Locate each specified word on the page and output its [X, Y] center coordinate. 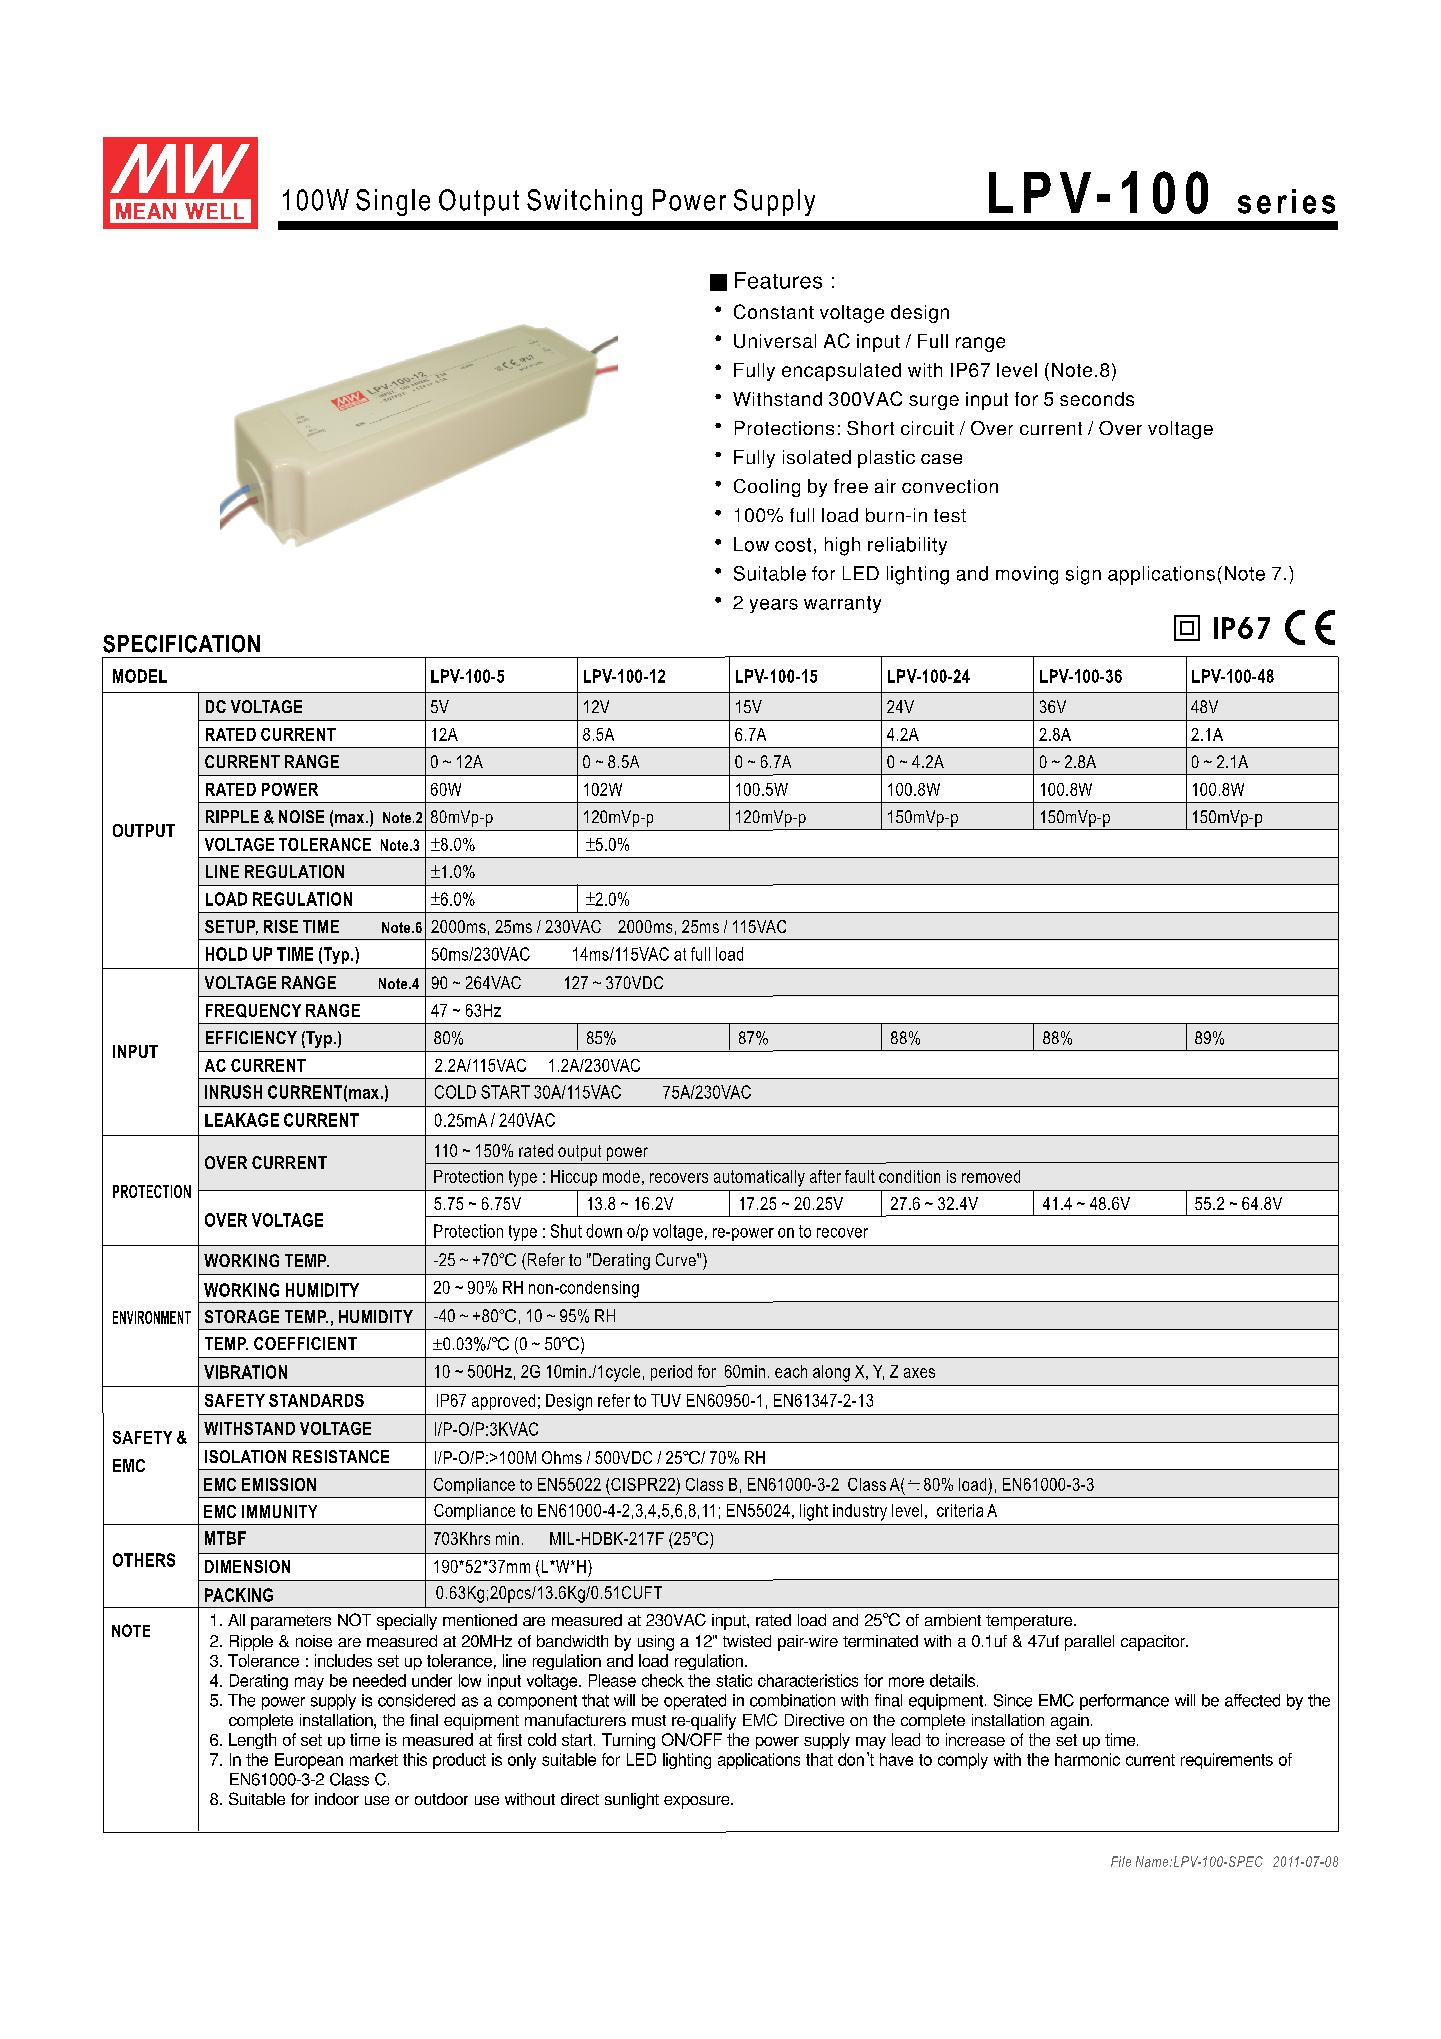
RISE [281, 926]
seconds [1097, 399]
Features [778, 280]
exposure [698, 1802]
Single [393, 202]
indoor [337, 1799]
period [671, 1373]
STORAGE [242, 1316]
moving [1027, 575]
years [774, 606]
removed [991, 1176]
